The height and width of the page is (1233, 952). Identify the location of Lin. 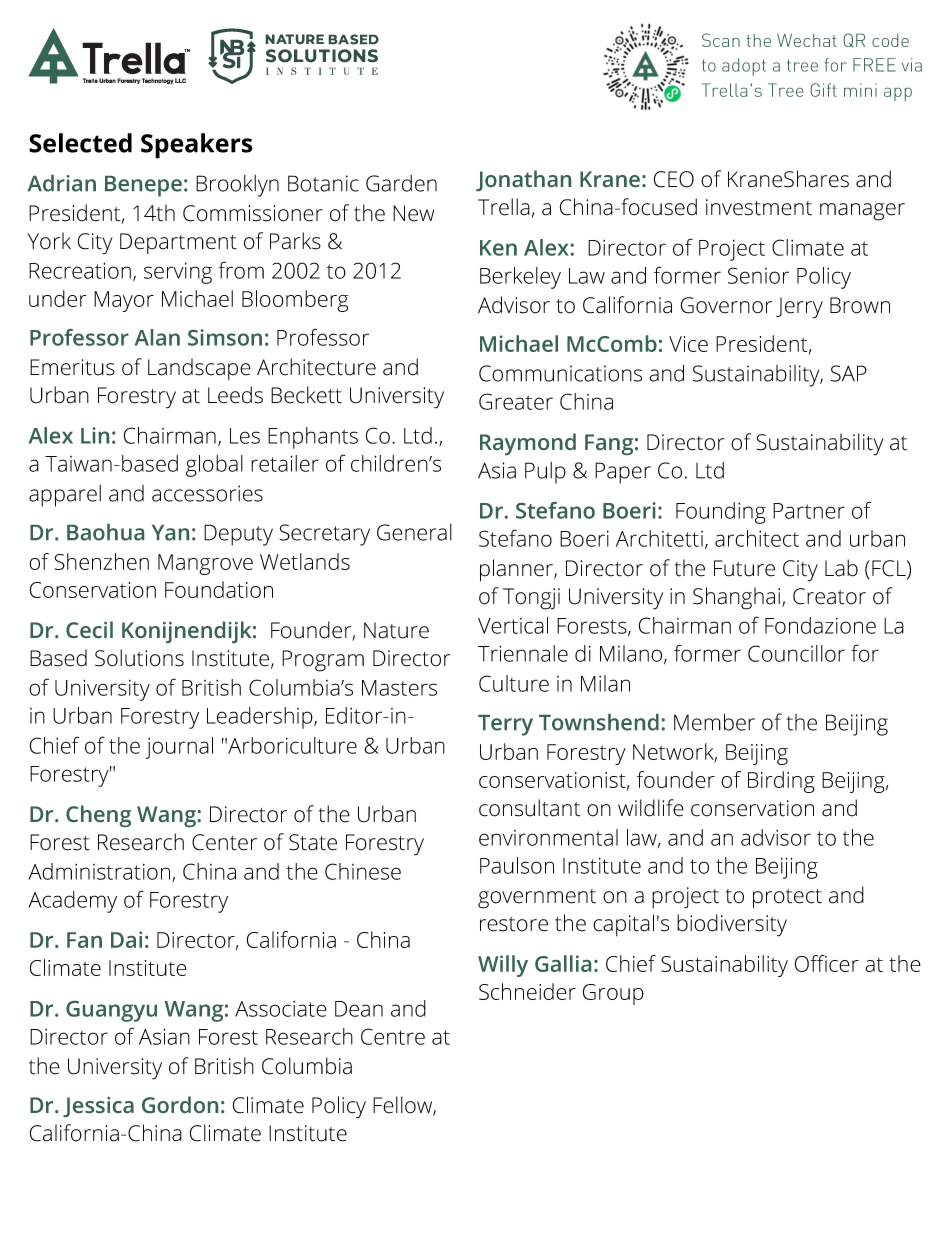
(95, 435).
